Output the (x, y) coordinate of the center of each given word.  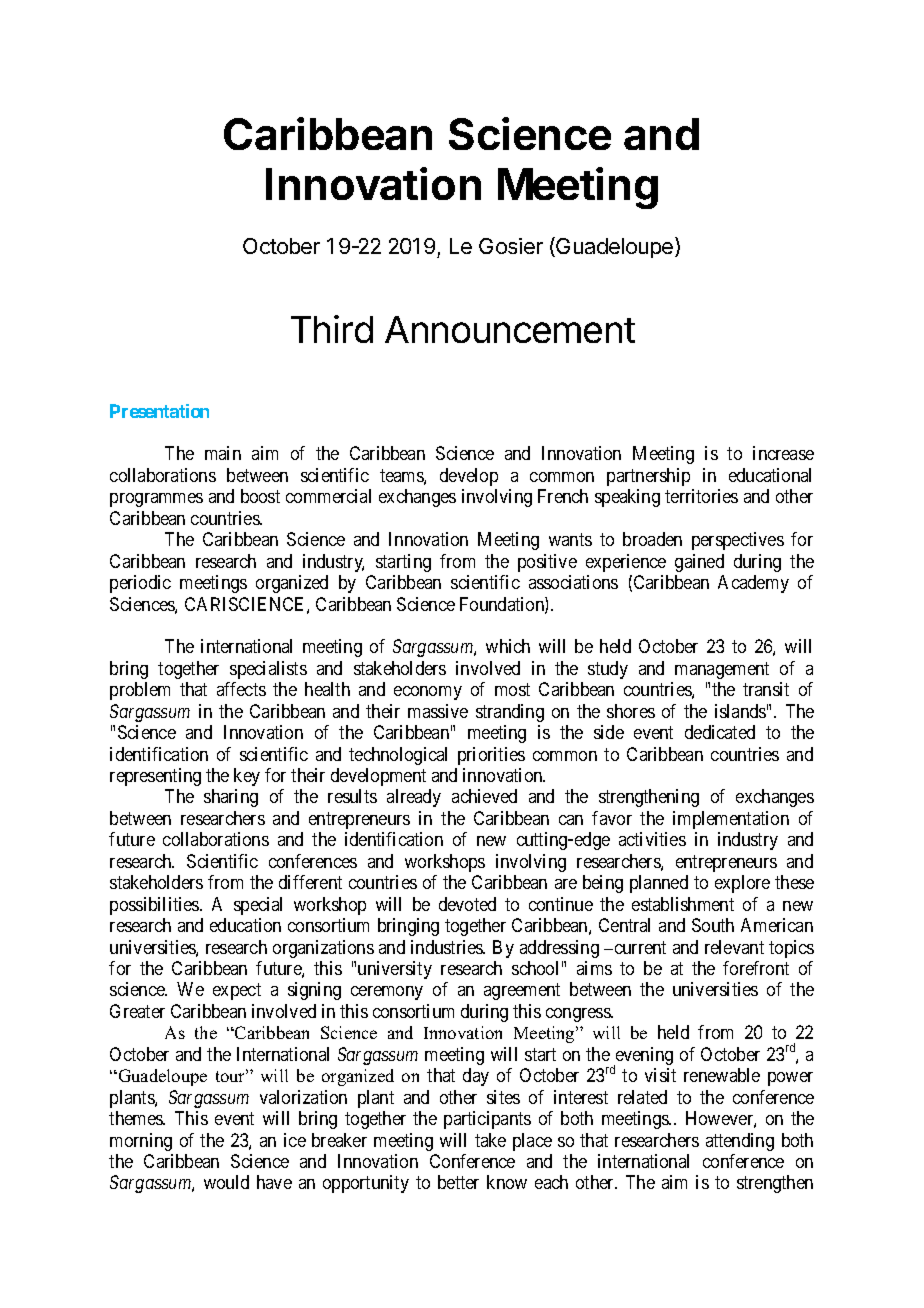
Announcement (510, 329)
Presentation (159, 411)
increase (783, 453)
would (226, 1182)
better (458, 1182)
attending (740, 1142)
